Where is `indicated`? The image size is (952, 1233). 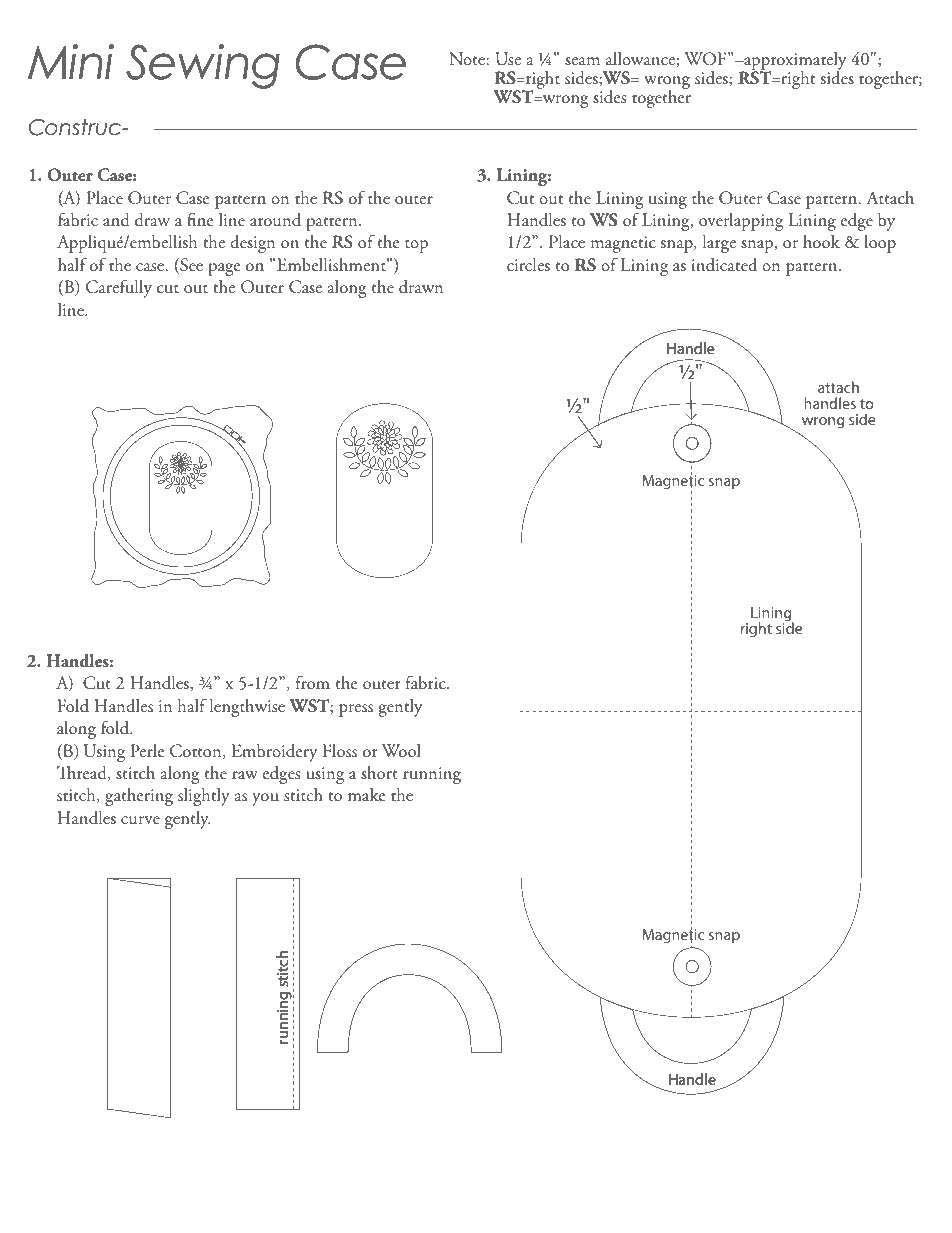 indicated is located at coordinates (724, 265).
